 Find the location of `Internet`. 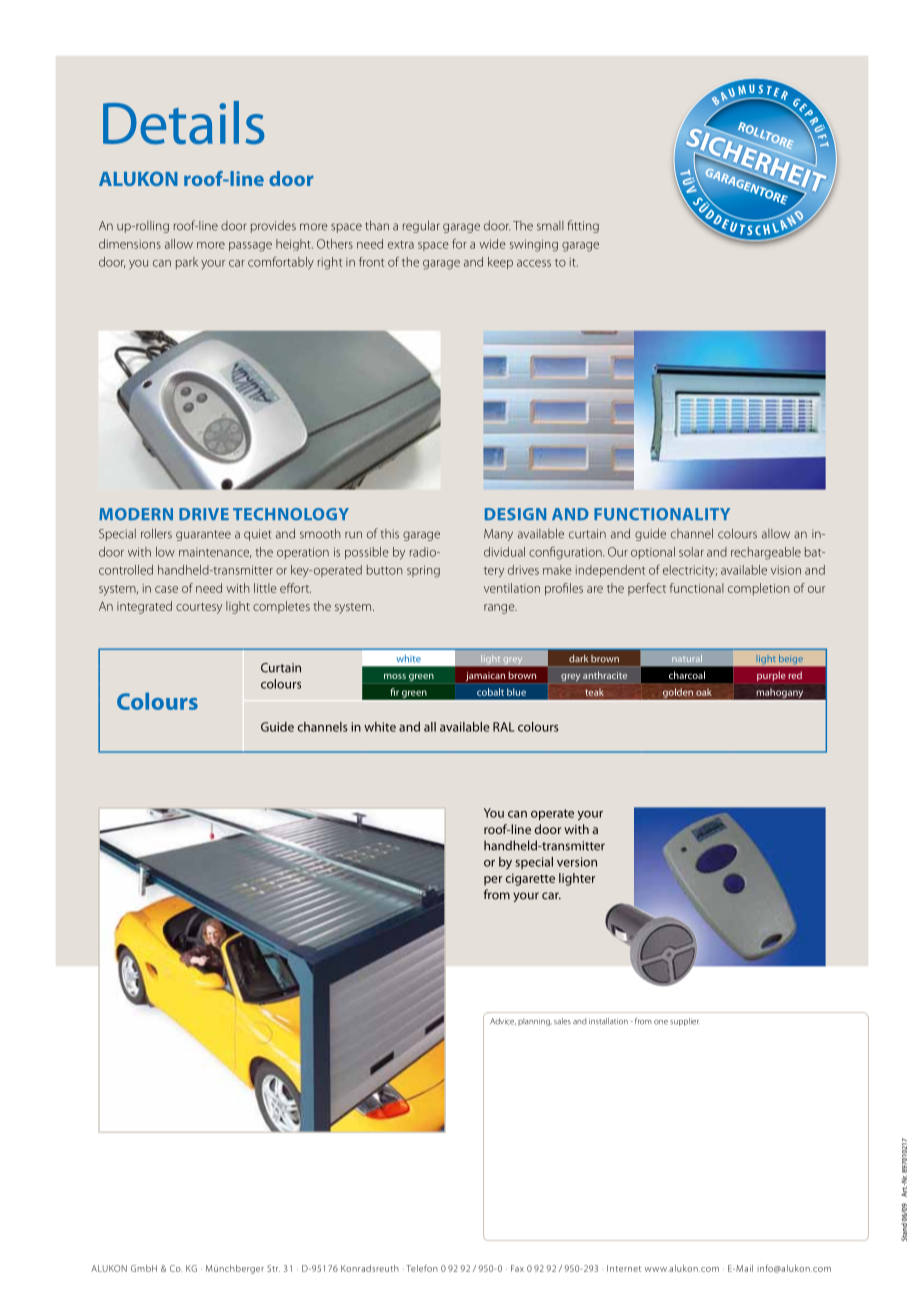

Internet is located at coordinates (624, 1268).
